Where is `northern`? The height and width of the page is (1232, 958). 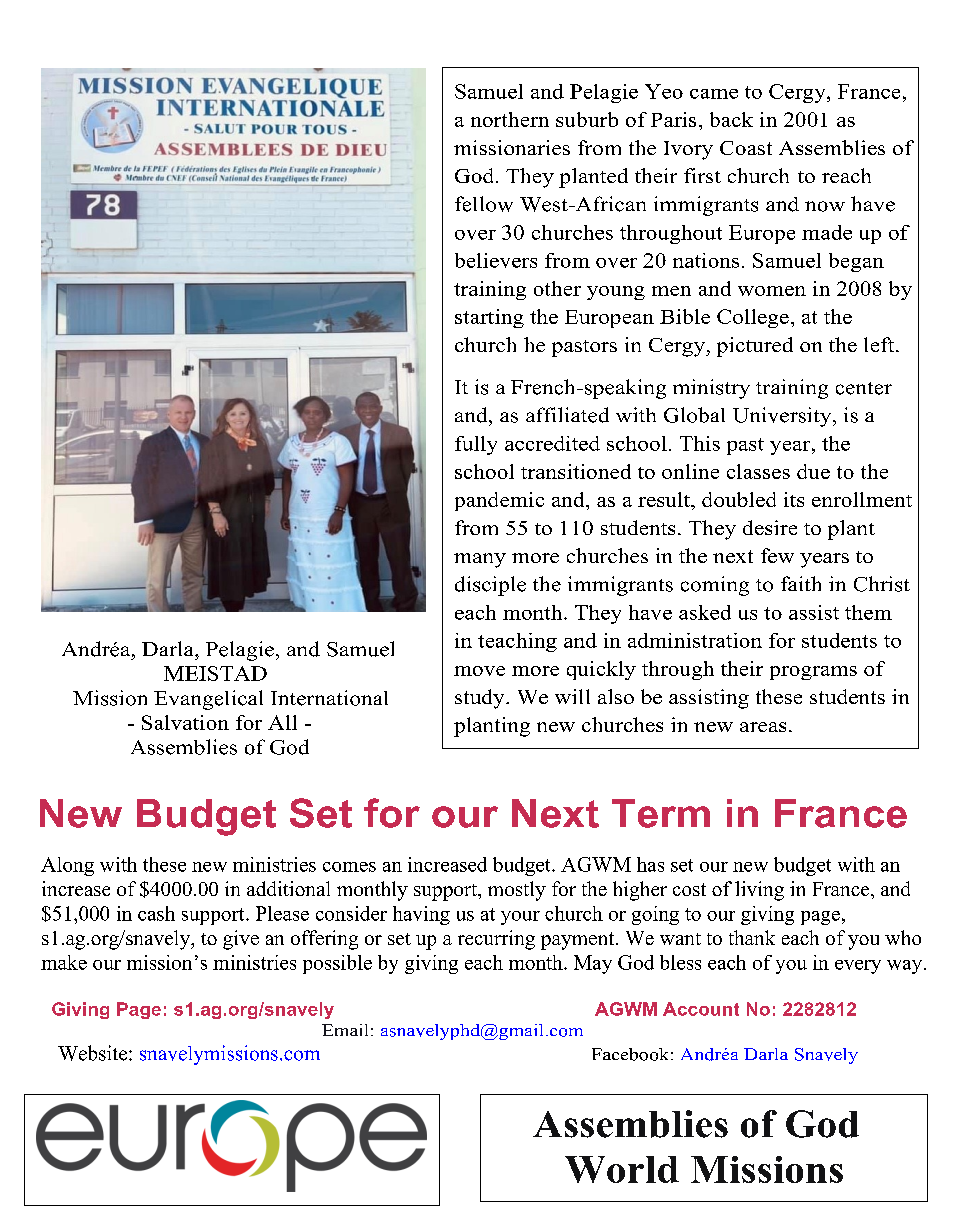
northern is located at coordinates (510, 119).
